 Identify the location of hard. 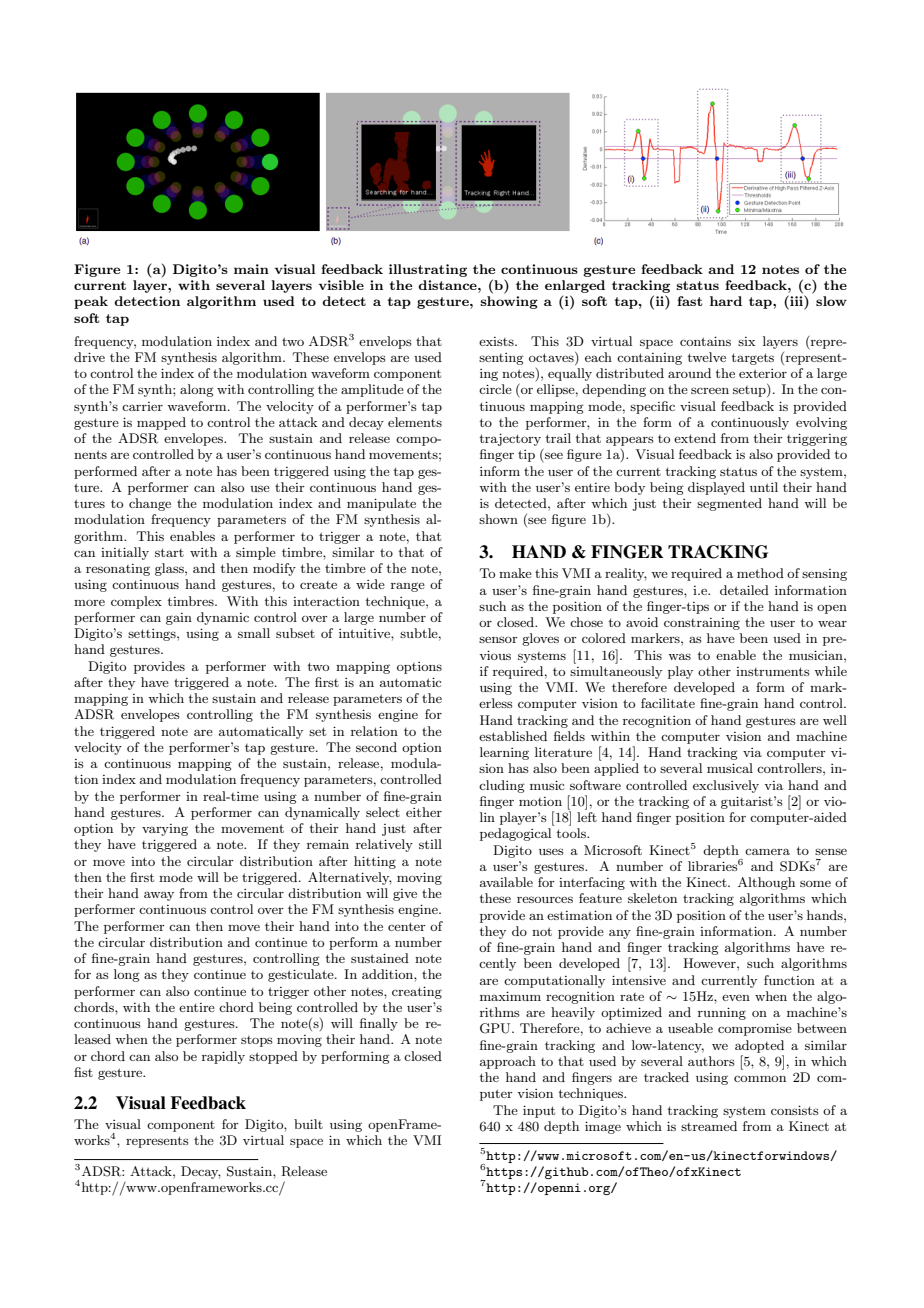
(726, 301).
